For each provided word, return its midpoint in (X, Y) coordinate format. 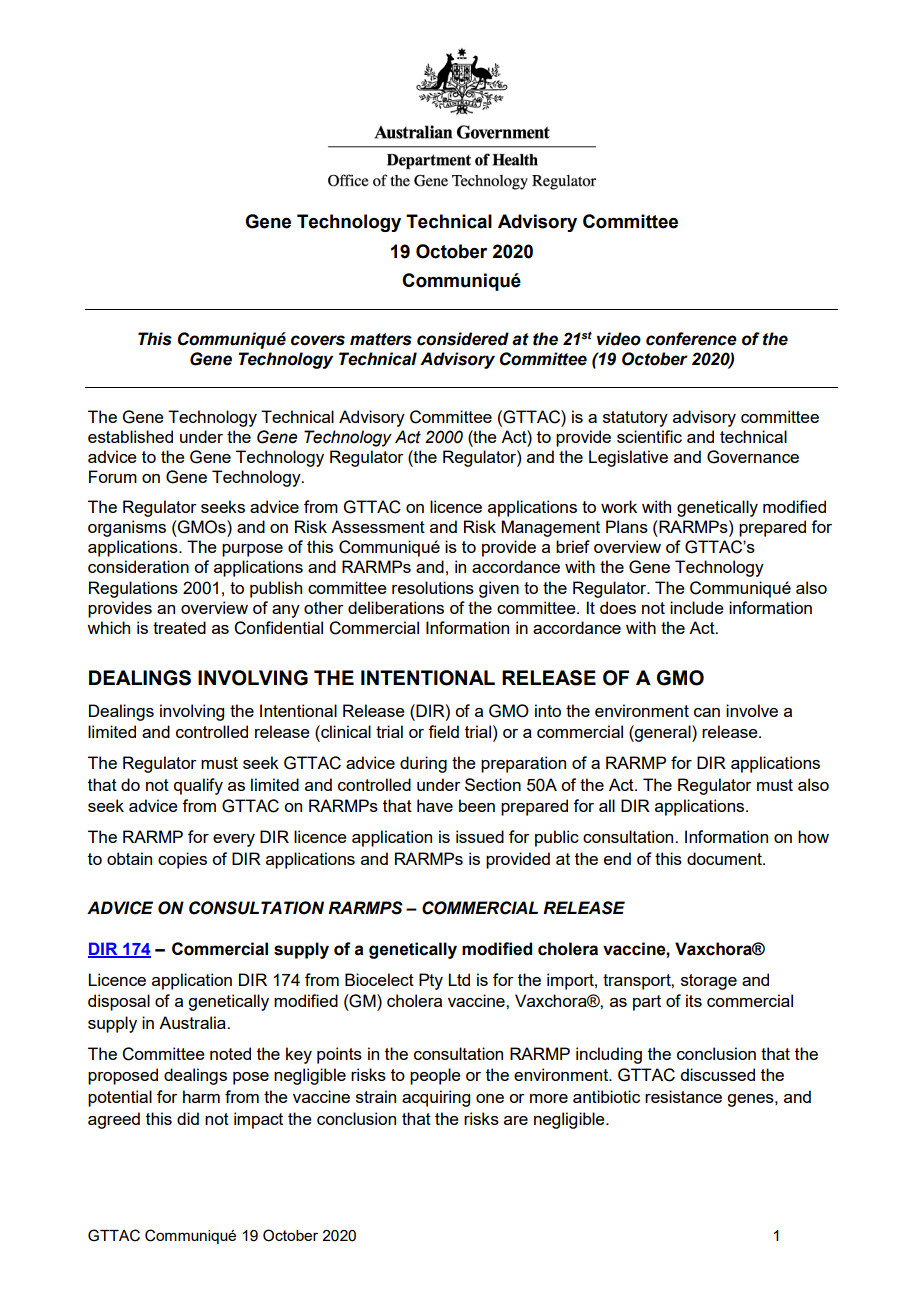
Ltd (459, 979)
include (697, 607)
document (725, 858)
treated (179, 627)
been (477, 805)
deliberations (396, 607)
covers (318, 340)
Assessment (378, 526)
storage (709, 982)
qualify (198, 786)
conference (691, 339)
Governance (753, 457)
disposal (119, 1002)
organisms (127, 528)
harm (201, 1096)
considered (463, 339)
